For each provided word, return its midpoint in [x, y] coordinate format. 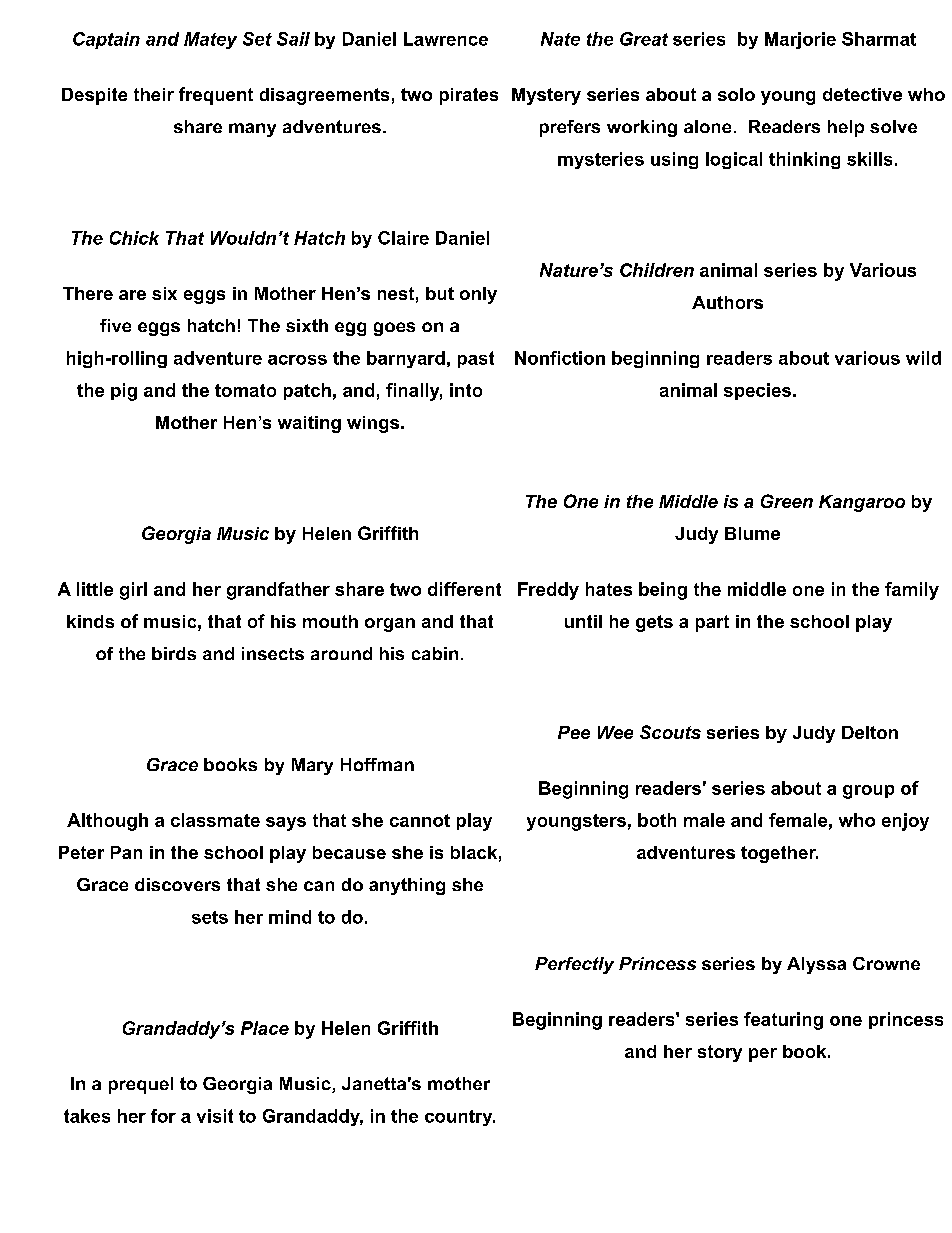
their [154, 94]
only [478, 295]
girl [133, 591]
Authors [727, 302]
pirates [469, 96]
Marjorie [800, 40]
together [779, 854]
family [912, 591]
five [115, 325]
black [474, 852]
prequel [141, 1085]
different [464, 589]
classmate [215, 820]
